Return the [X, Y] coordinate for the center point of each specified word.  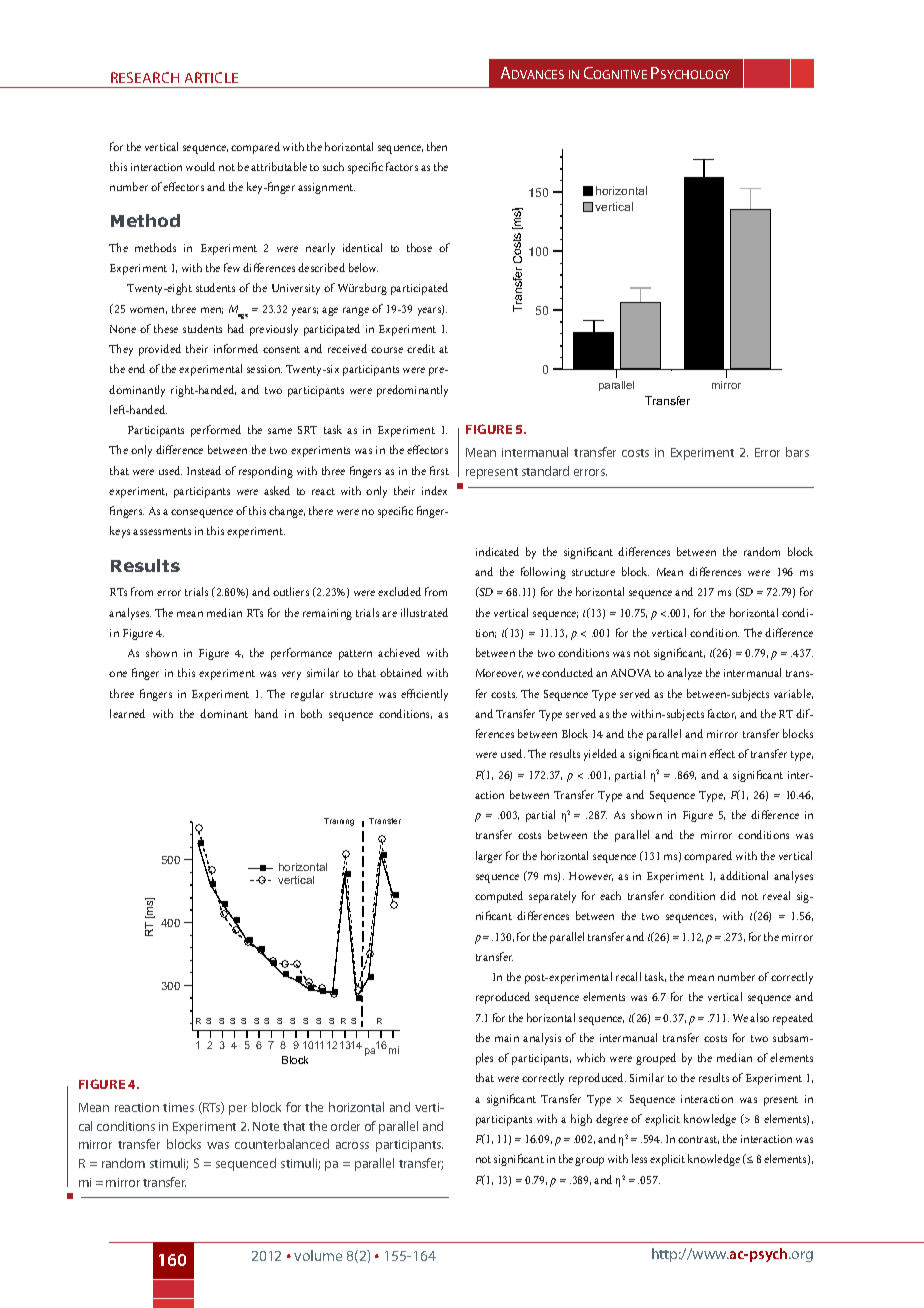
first [439, 470]
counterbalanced [282, 1144]
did [728, 895]
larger [489, 857]
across [352, 1145]
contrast [698, 1140]
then [437, 146]
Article [211, 77]
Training [339, 822]
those [419, 247]
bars [797, 452]
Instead [204, 470]
